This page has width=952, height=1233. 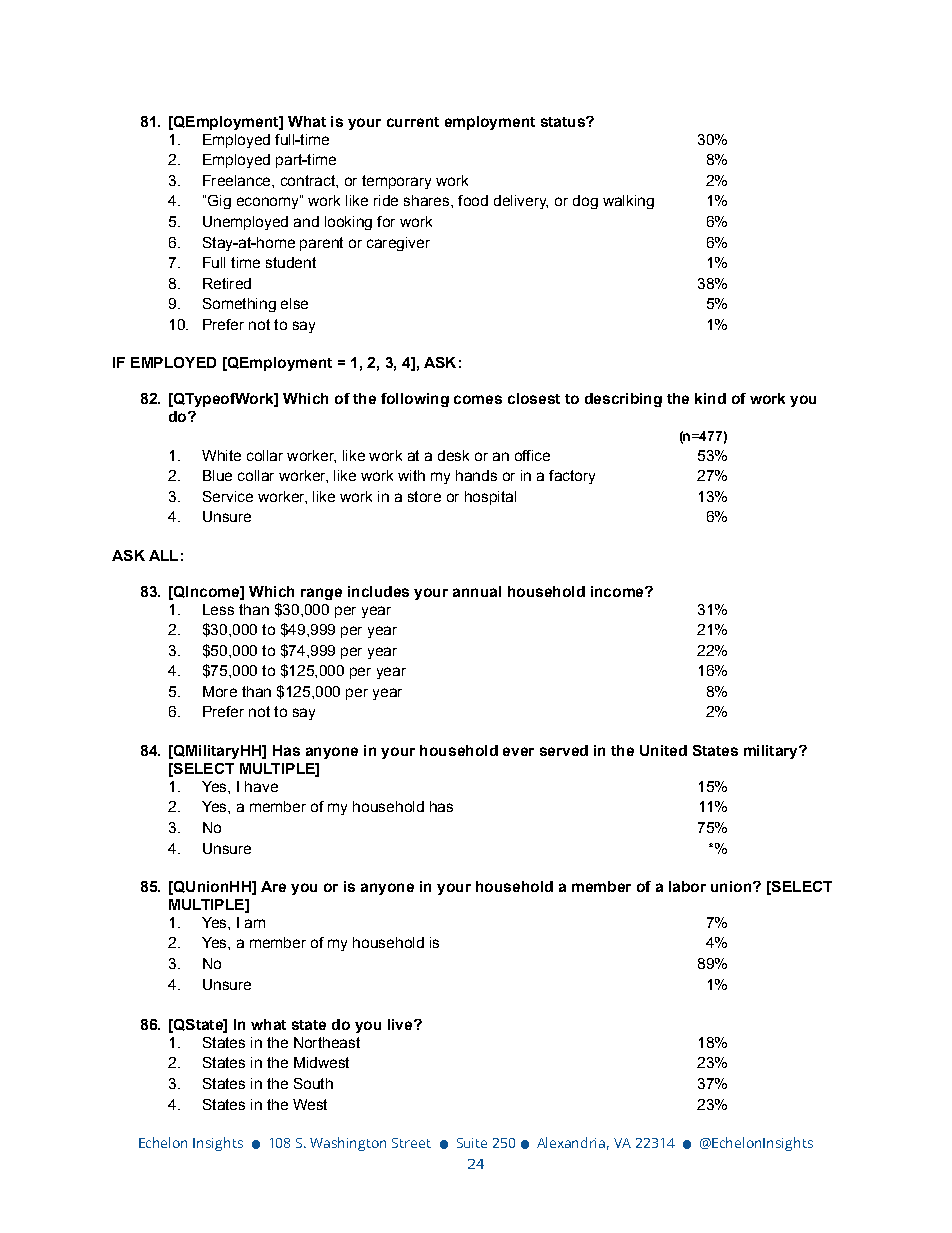 What do you see at coordinates (424, 496) in the page?
I see `store` at bounding box center [424, 496].
